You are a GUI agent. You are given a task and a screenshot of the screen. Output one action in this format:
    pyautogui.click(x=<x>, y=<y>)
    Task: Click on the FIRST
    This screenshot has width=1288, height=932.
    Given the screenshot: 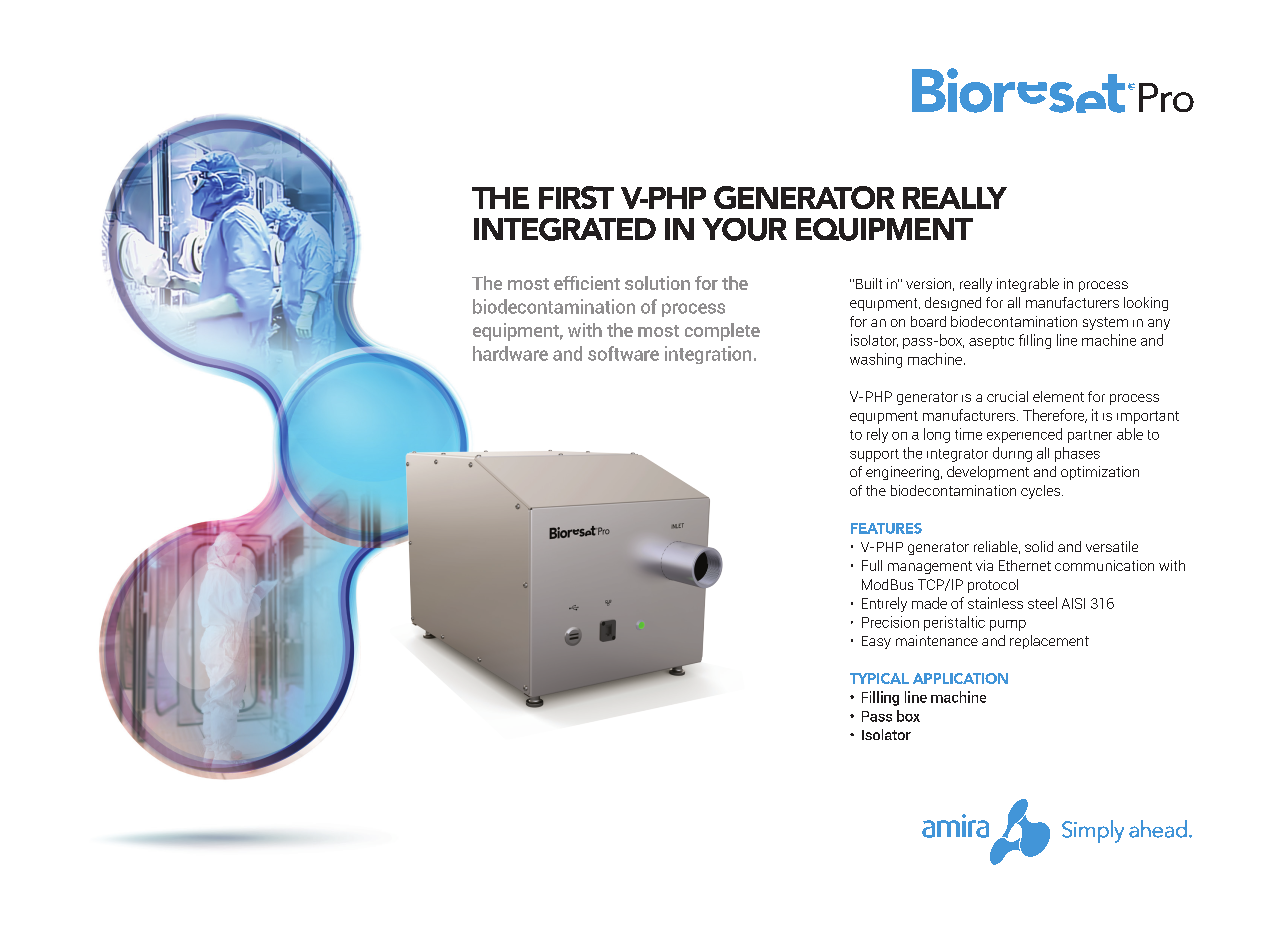 What is the action you would take?
    pyautogui.click(x=576, y=197)
